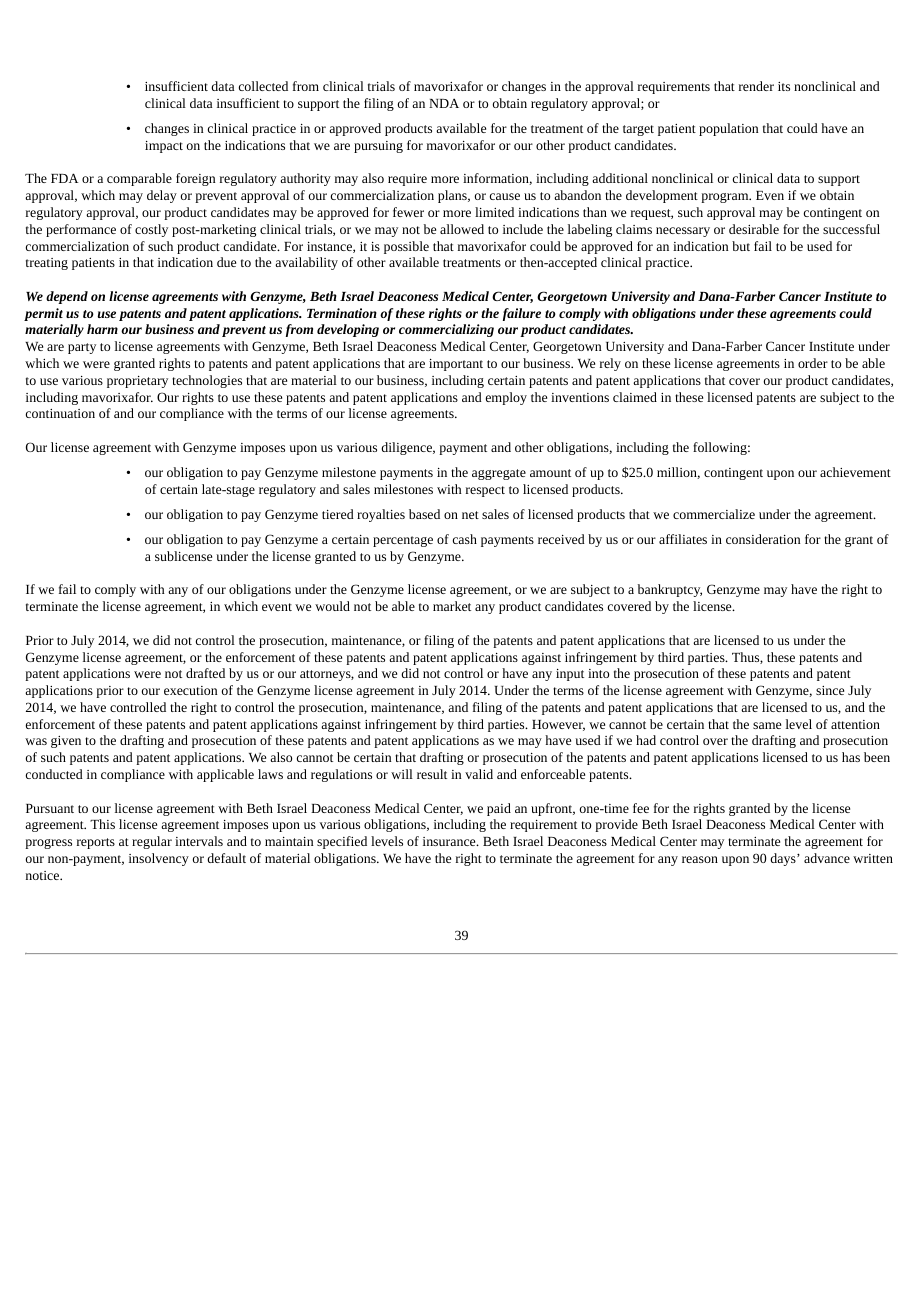 This screenshot has height=1308, width=924. What do you see at coordinates (446, 330) in the screenshot?
I see `commercializing` at bounding box center [446, 330].
